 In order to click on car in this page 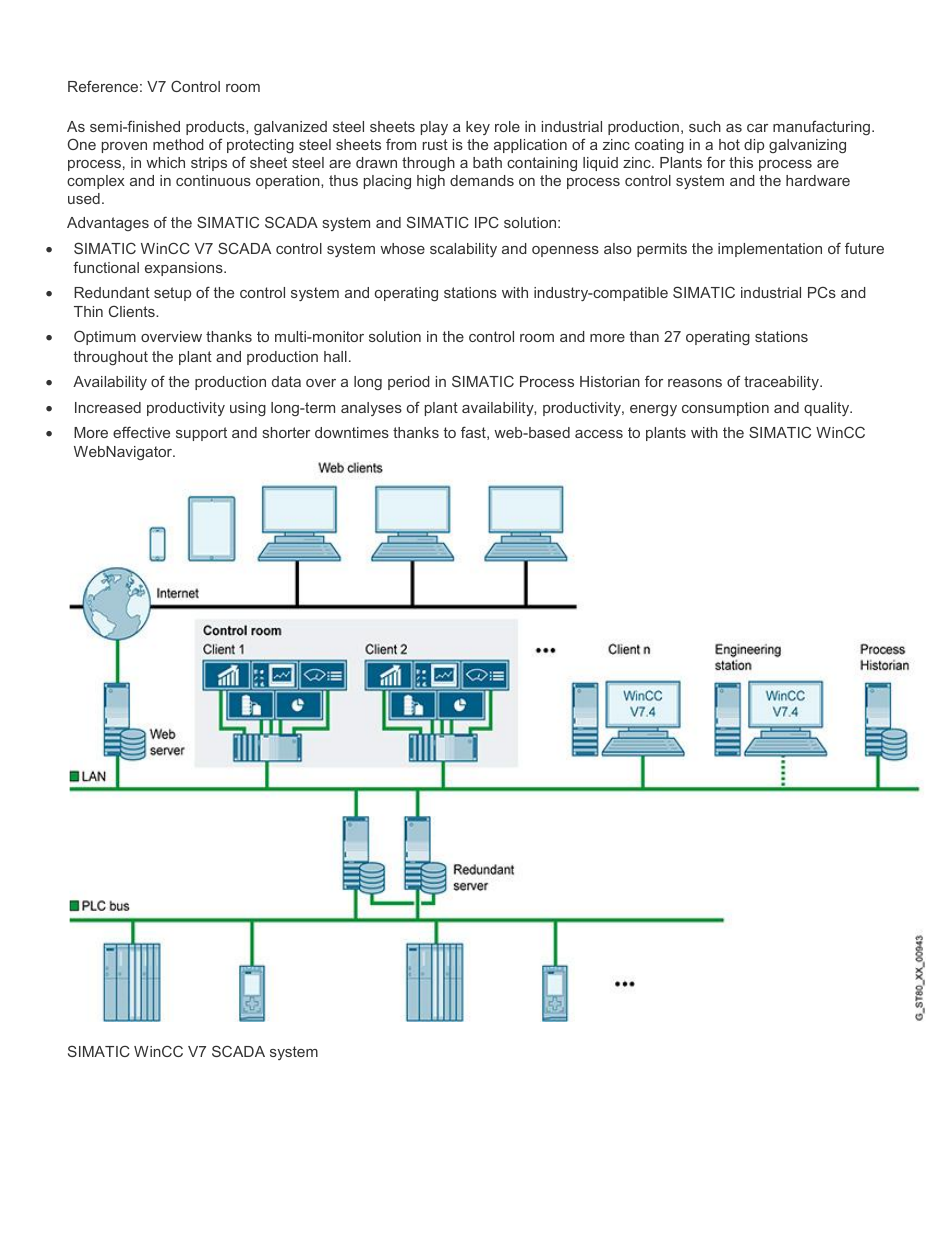, I will do `click(757, 128)`.
